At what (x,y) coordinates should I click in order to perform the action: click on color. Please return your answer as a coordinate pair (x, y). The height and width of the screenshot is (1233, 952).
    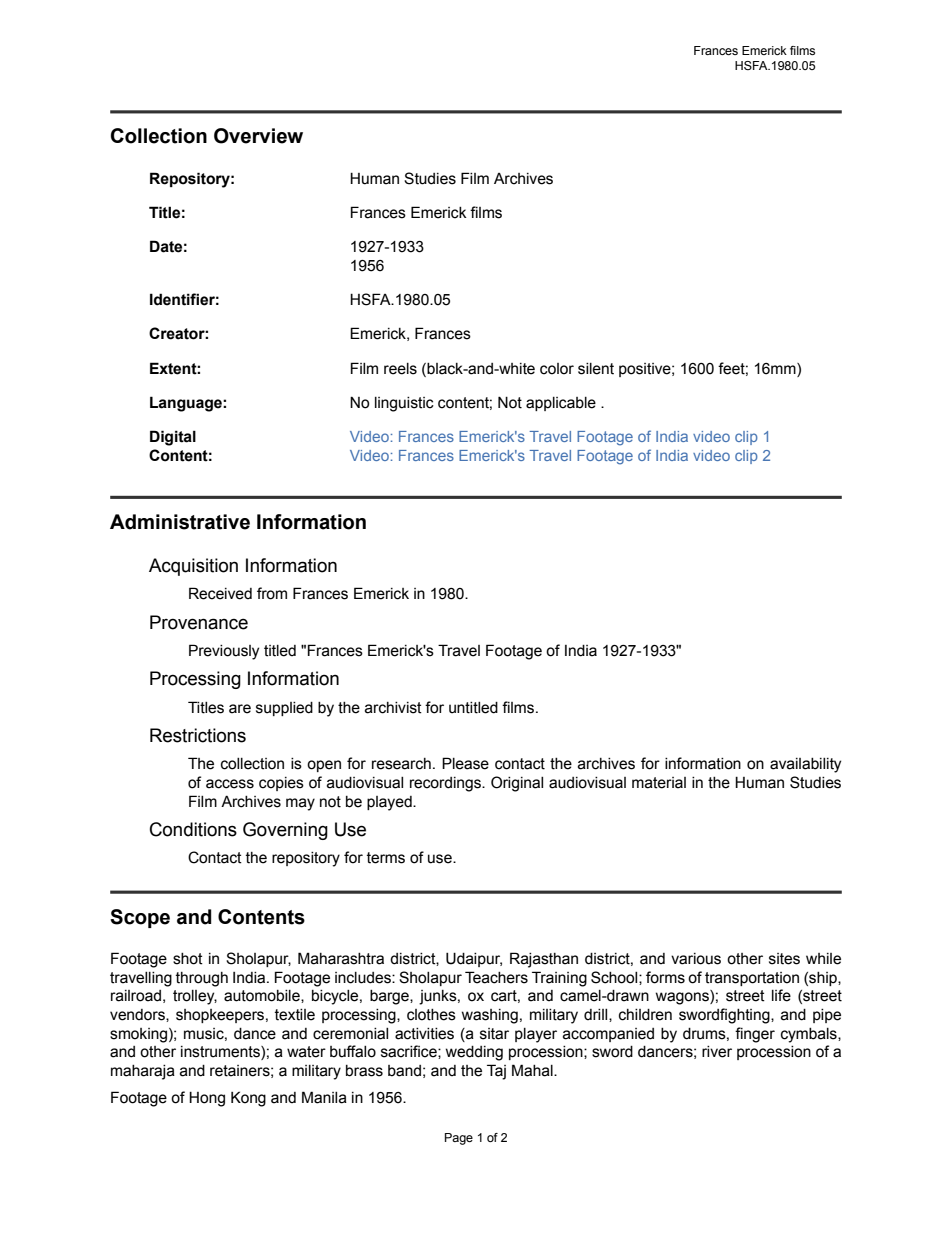
    Looking at the image, I should click on (557, 369).
